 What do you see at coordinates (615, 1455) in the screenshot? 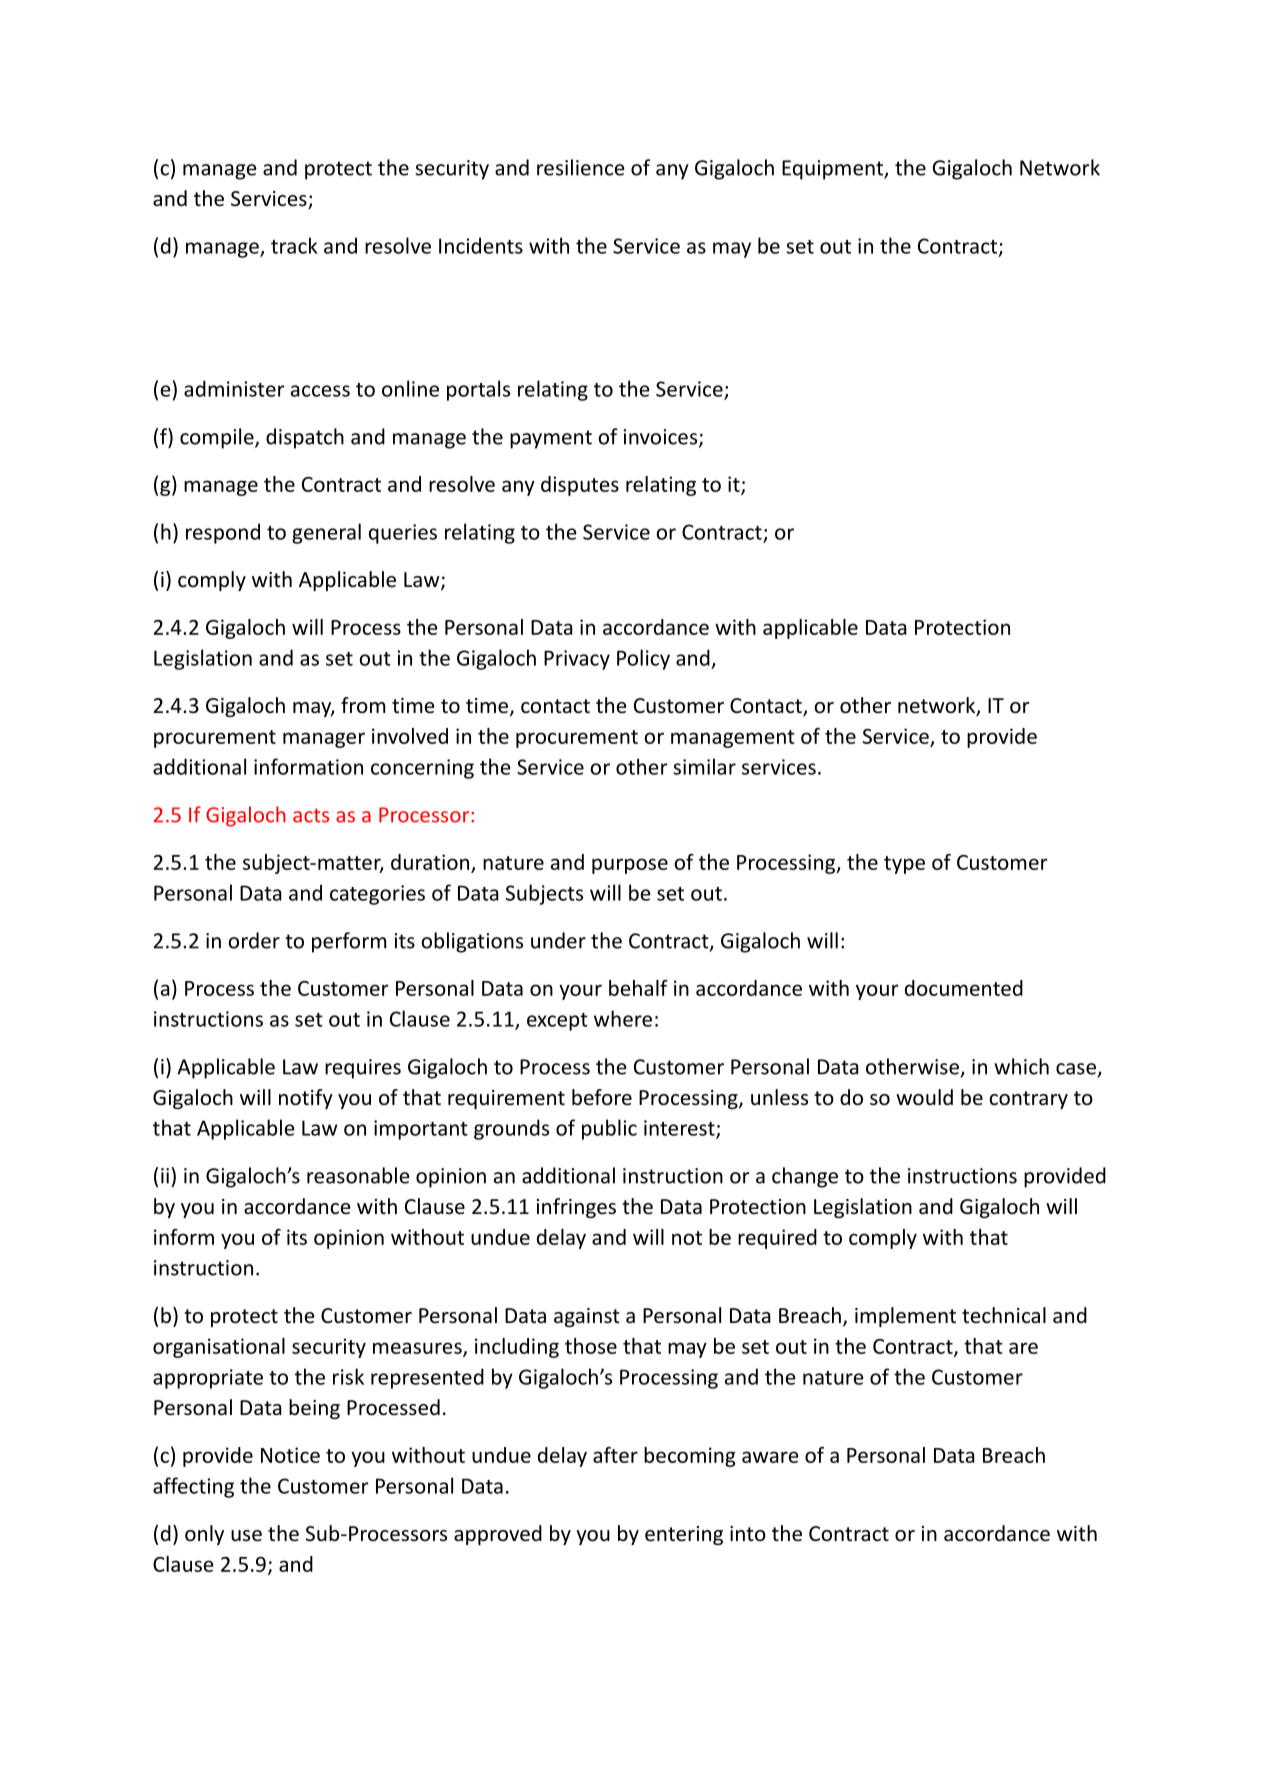
I see `after` at bounding box center [615, 1455].
